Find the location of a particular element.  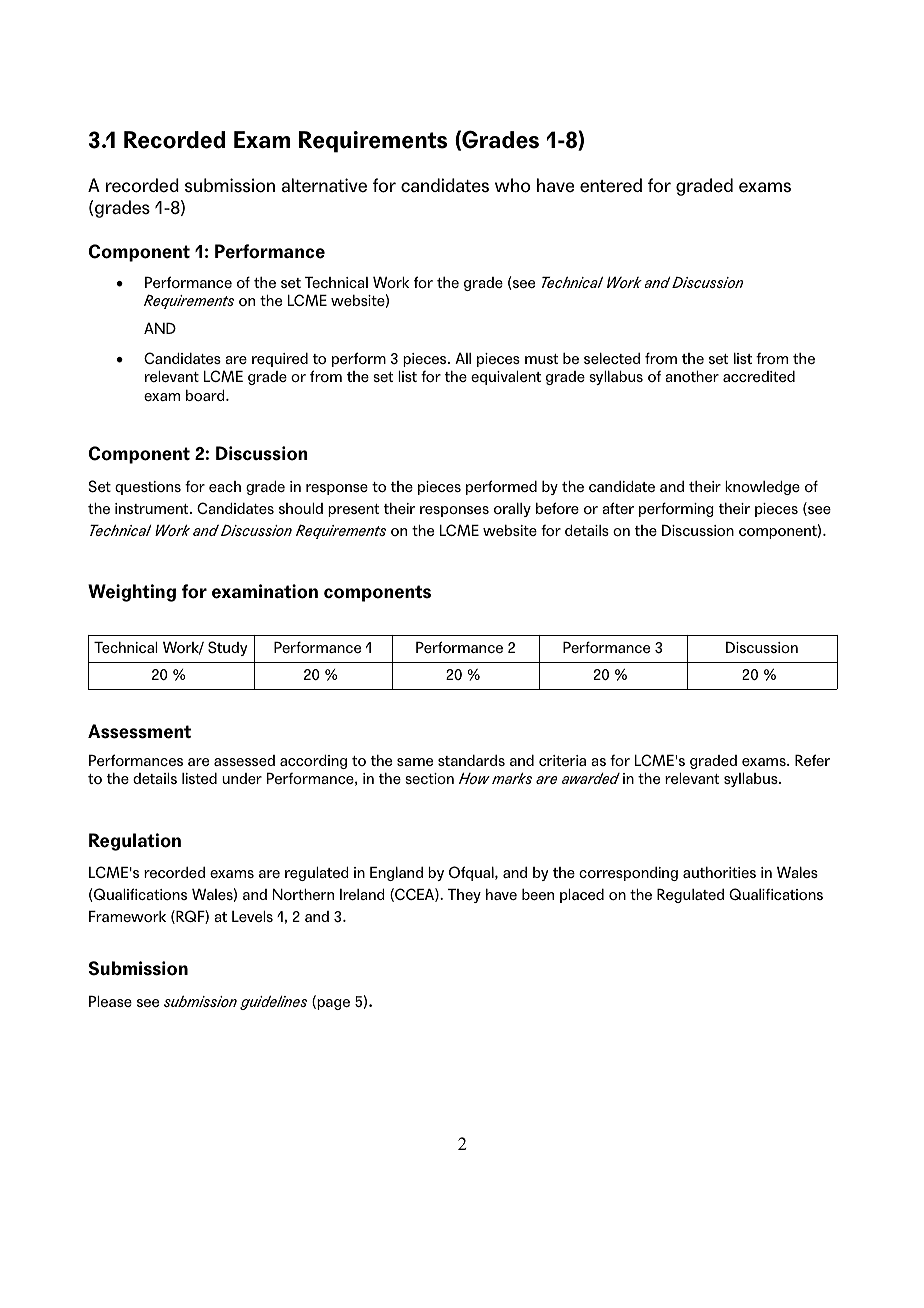

knowledge is located at coordinates (762, 487).
